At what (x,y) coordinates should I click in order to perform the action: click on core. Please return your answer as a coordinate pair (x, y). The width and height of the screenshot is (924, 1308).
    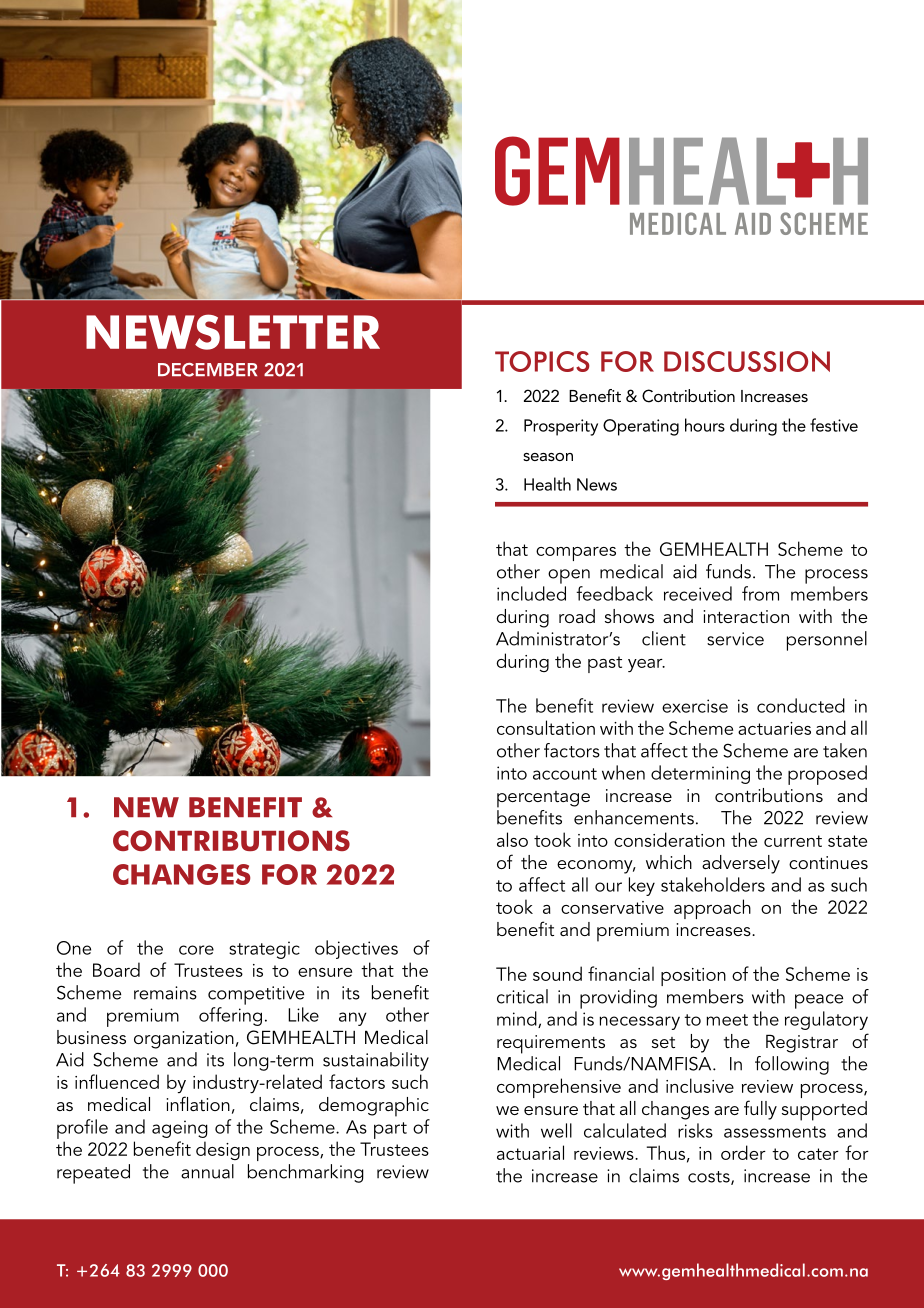
    Looking at the image, I should click on (196, 950).
